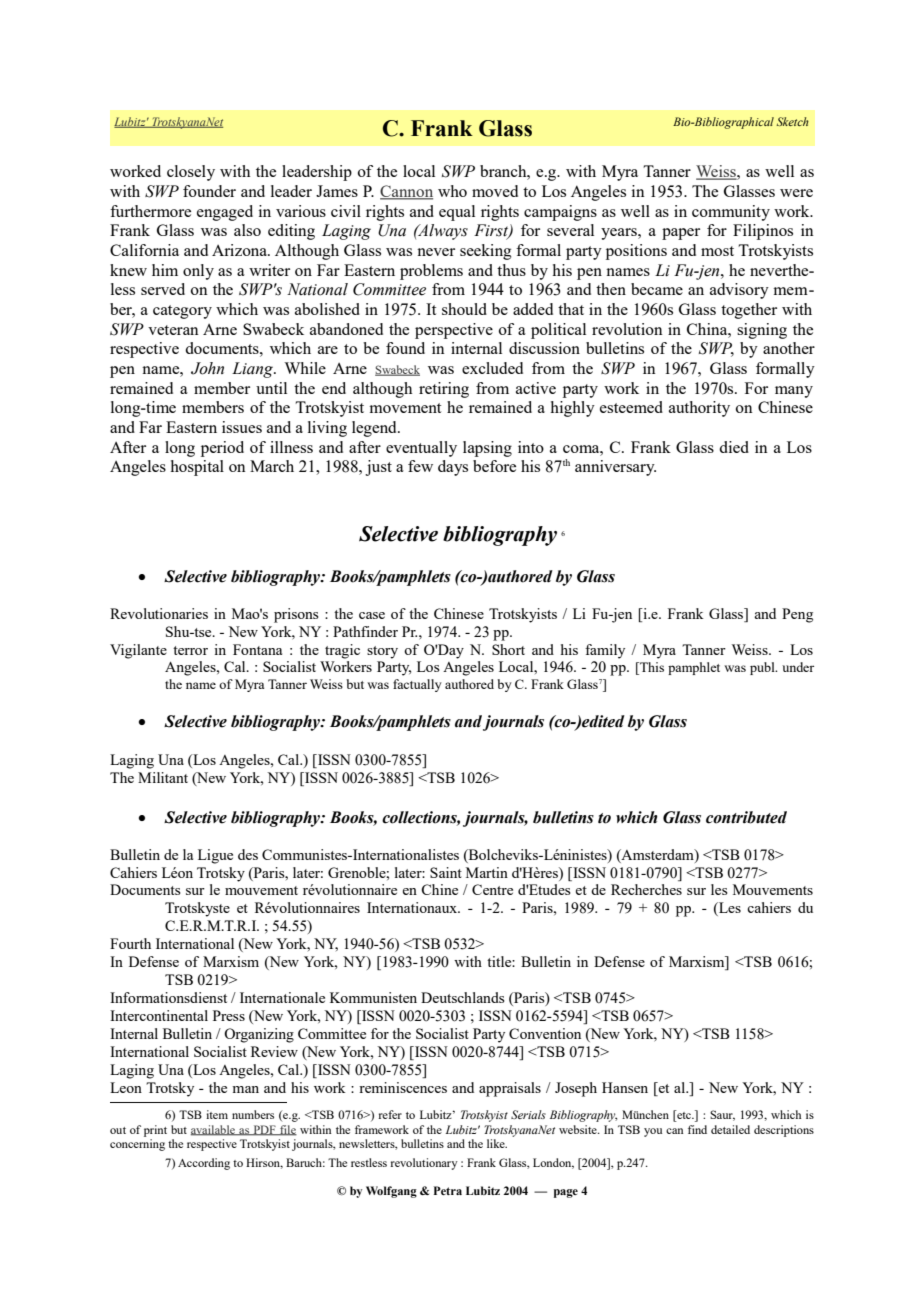  I want to click on equal, so click(457, 213).
